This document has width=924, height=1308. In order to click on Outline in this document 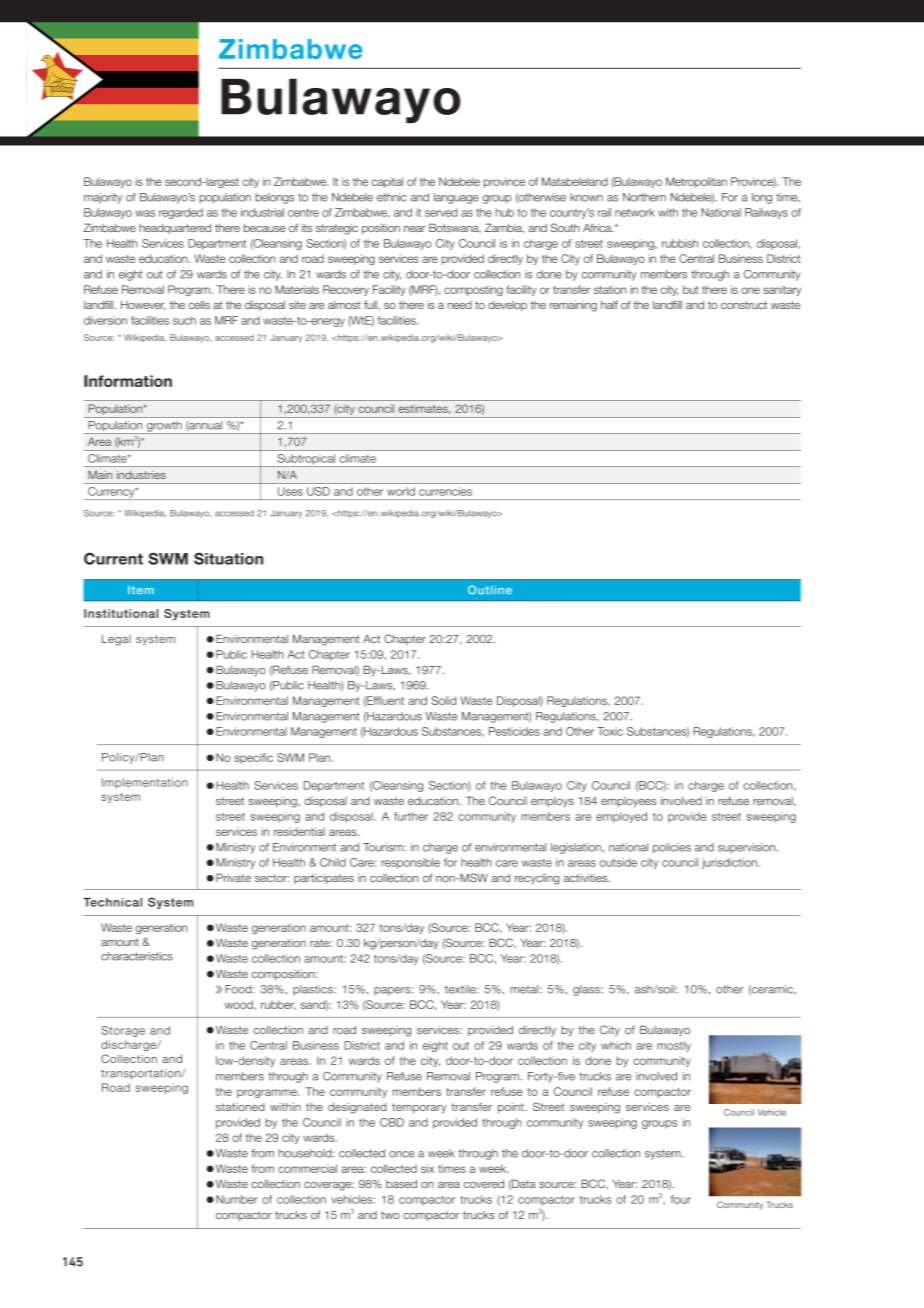, I will do `click(490, 590)`.
